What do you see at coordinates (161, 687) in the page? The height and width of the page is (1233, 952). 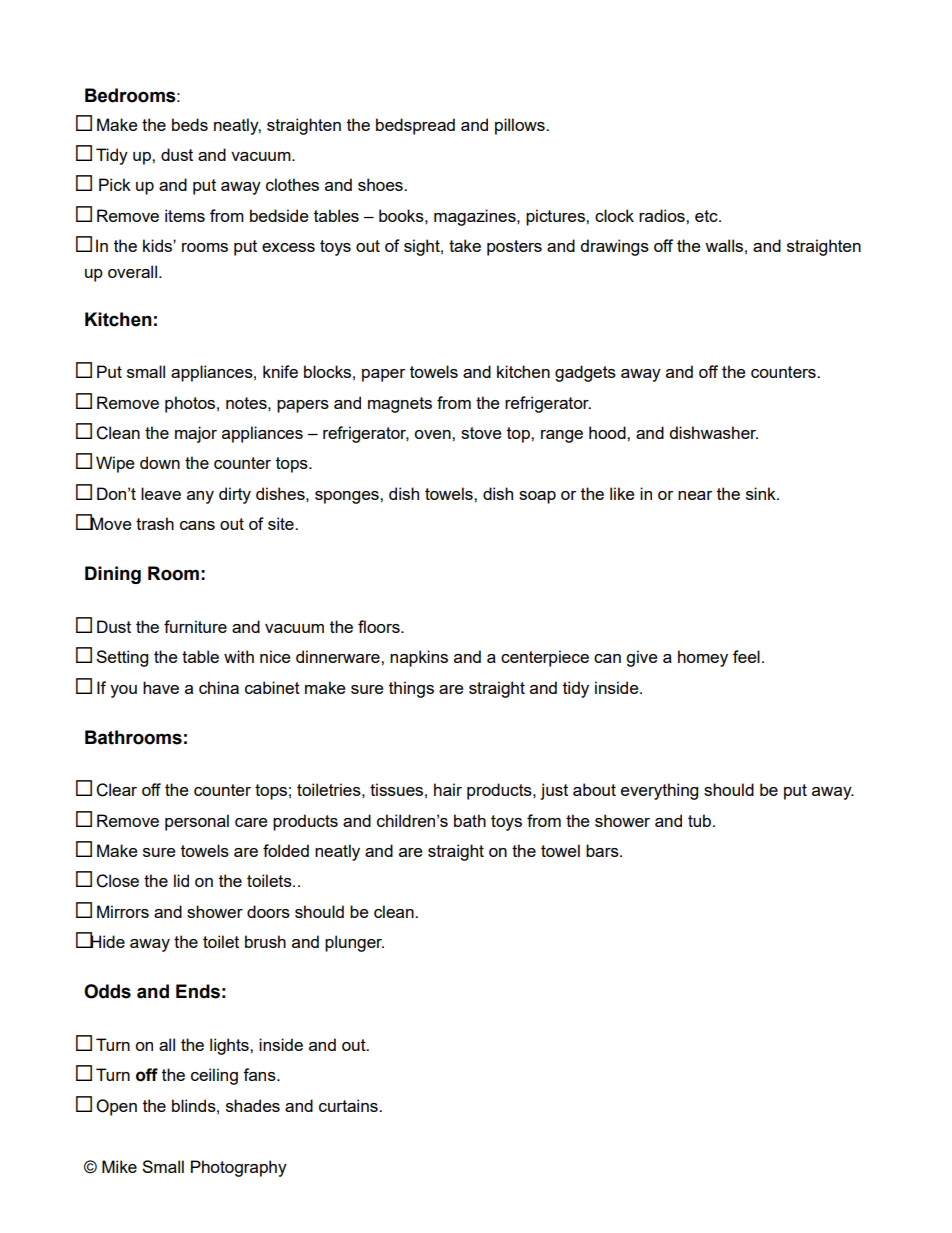 I see `have` at bounding box center [161, 687].
